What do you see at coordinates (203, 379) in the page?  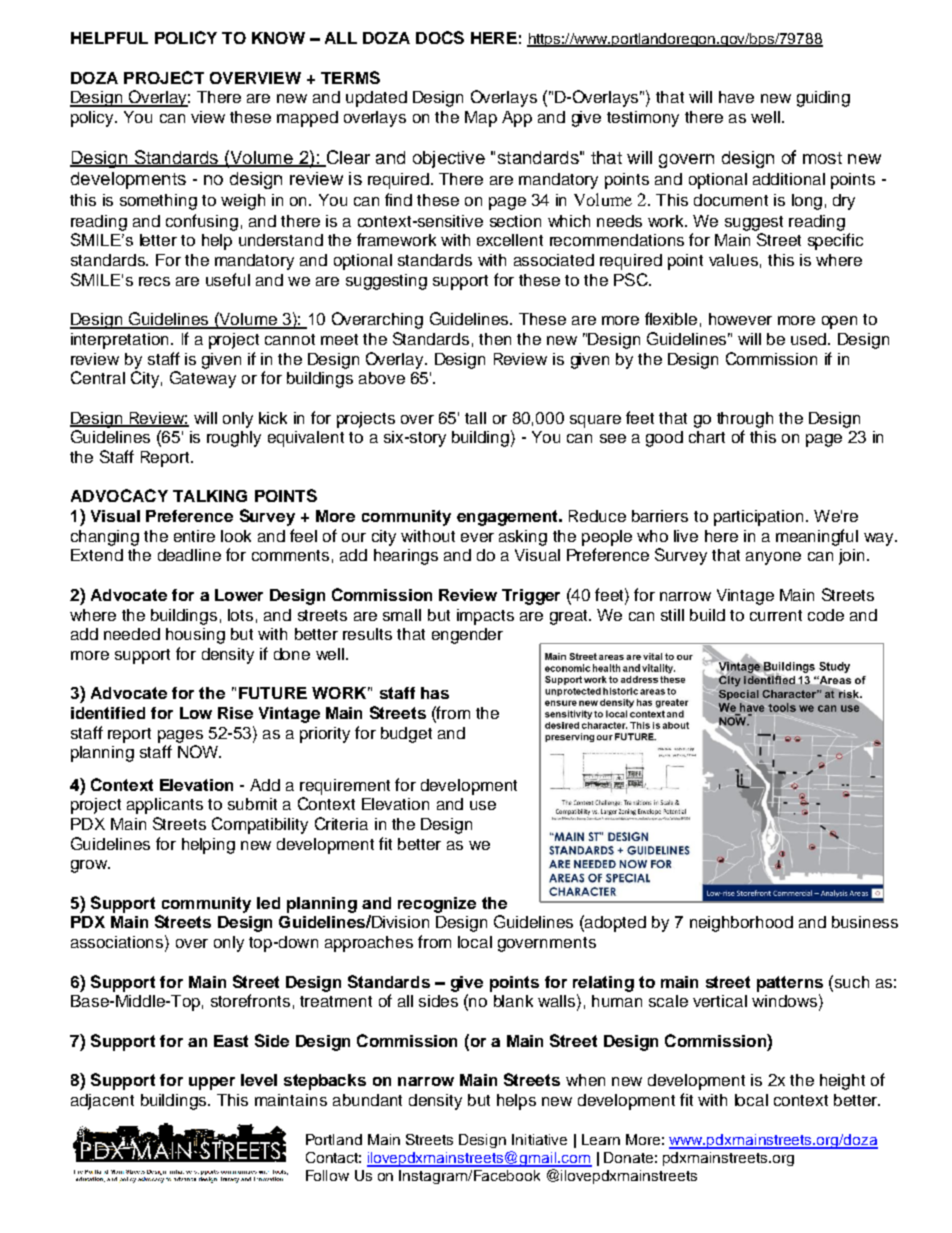 I see `Gateway` at bounding box center [203, 379].
